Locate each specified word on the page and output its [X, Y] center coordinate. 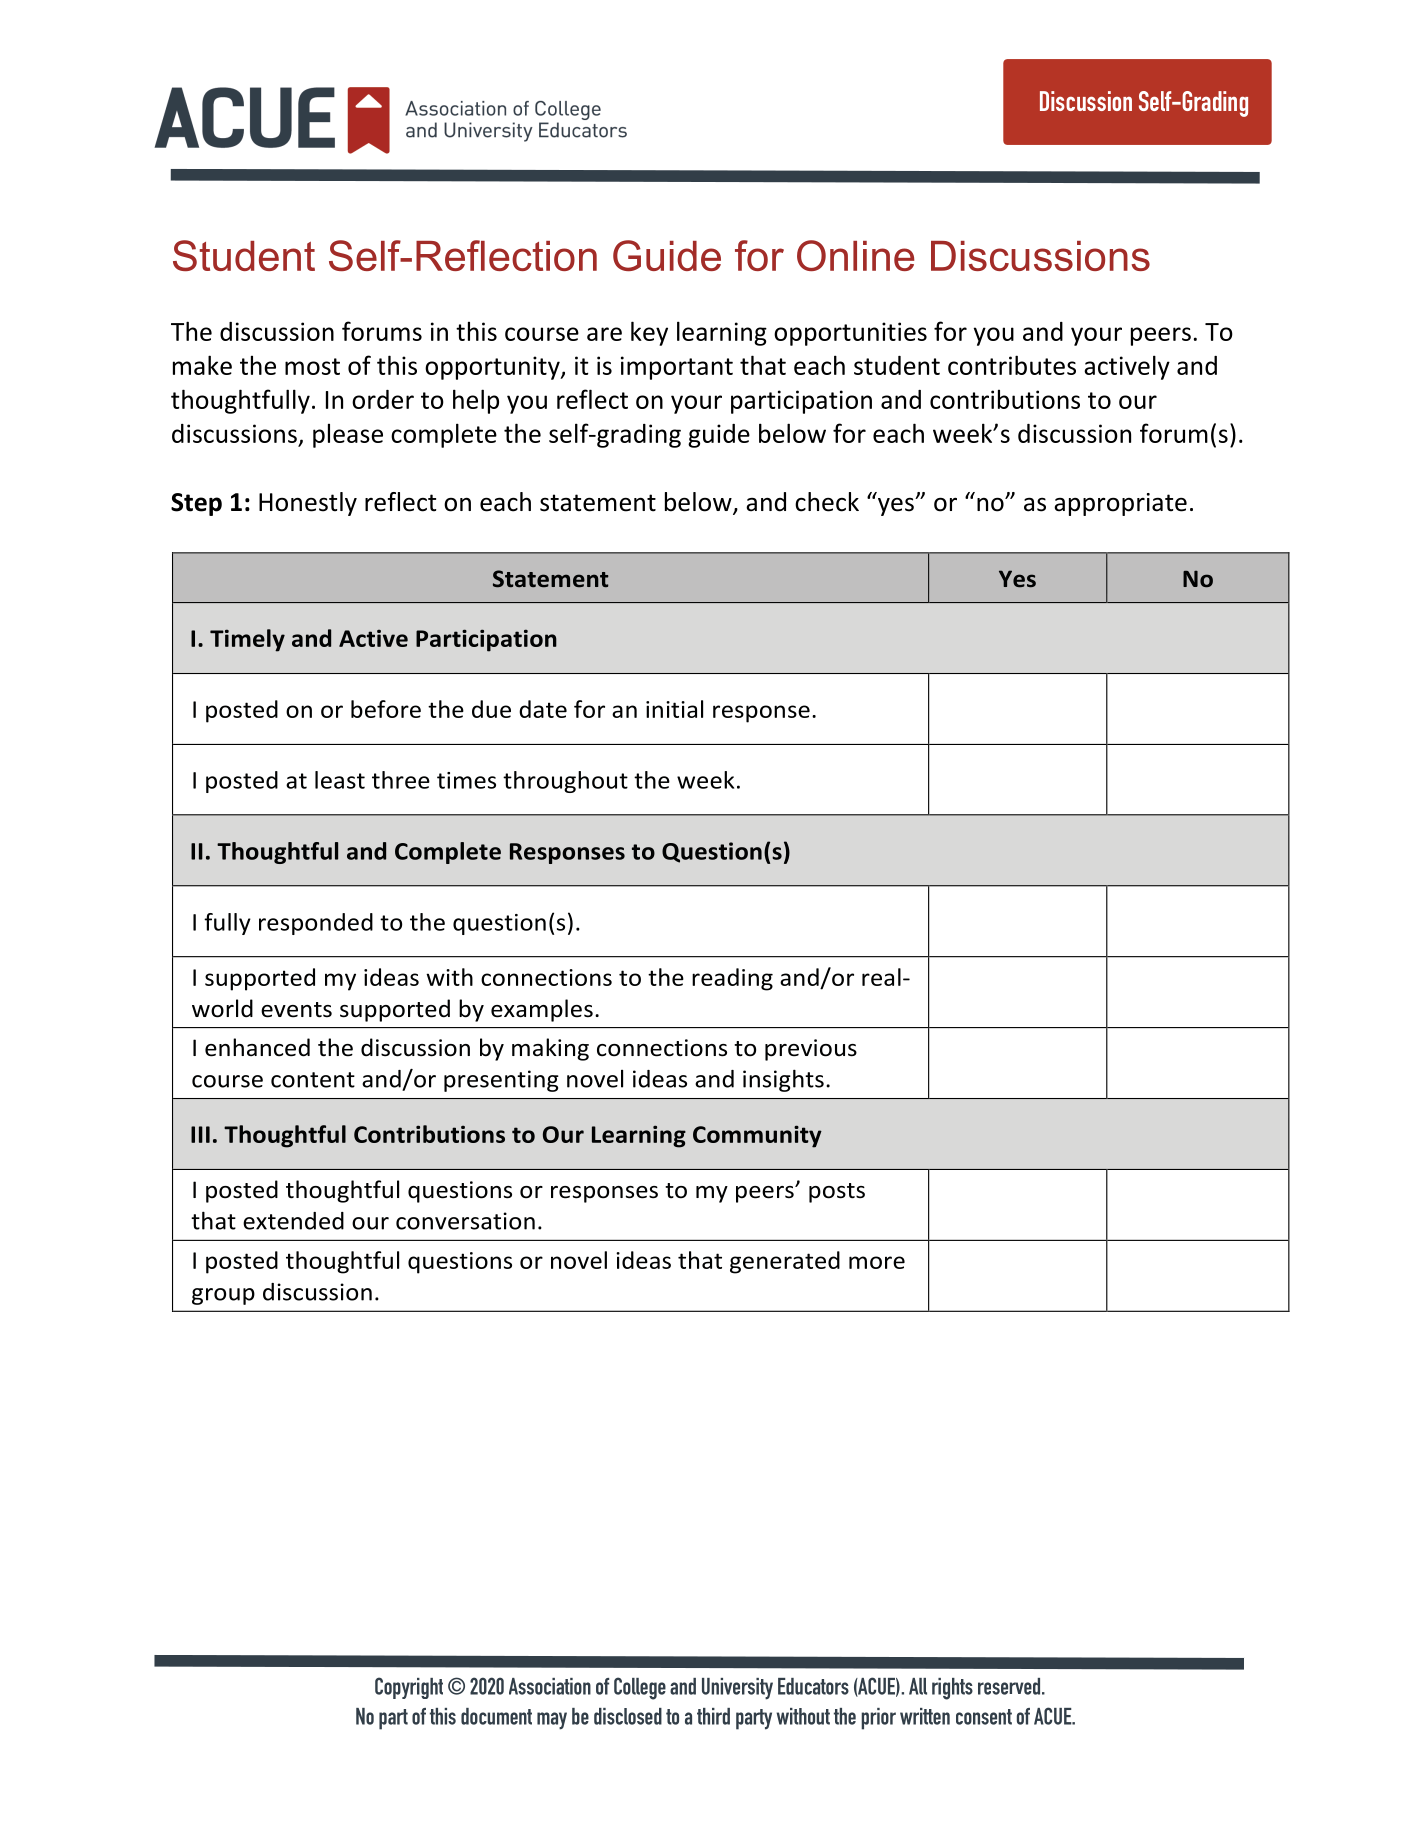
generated [785, 1262]
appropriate [1120, 504]
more [877, 1262]
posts [837, 1193]
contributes [1012, 365]
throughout [565, 782]
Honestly [308, 504]
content [313, 1080]
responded [316, 924]
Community [757, 1136]
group [223, 1296]
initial [674, 709]
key [649, 333]
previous [811, 1050]
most [312, 366]
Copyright [409, 1688]
